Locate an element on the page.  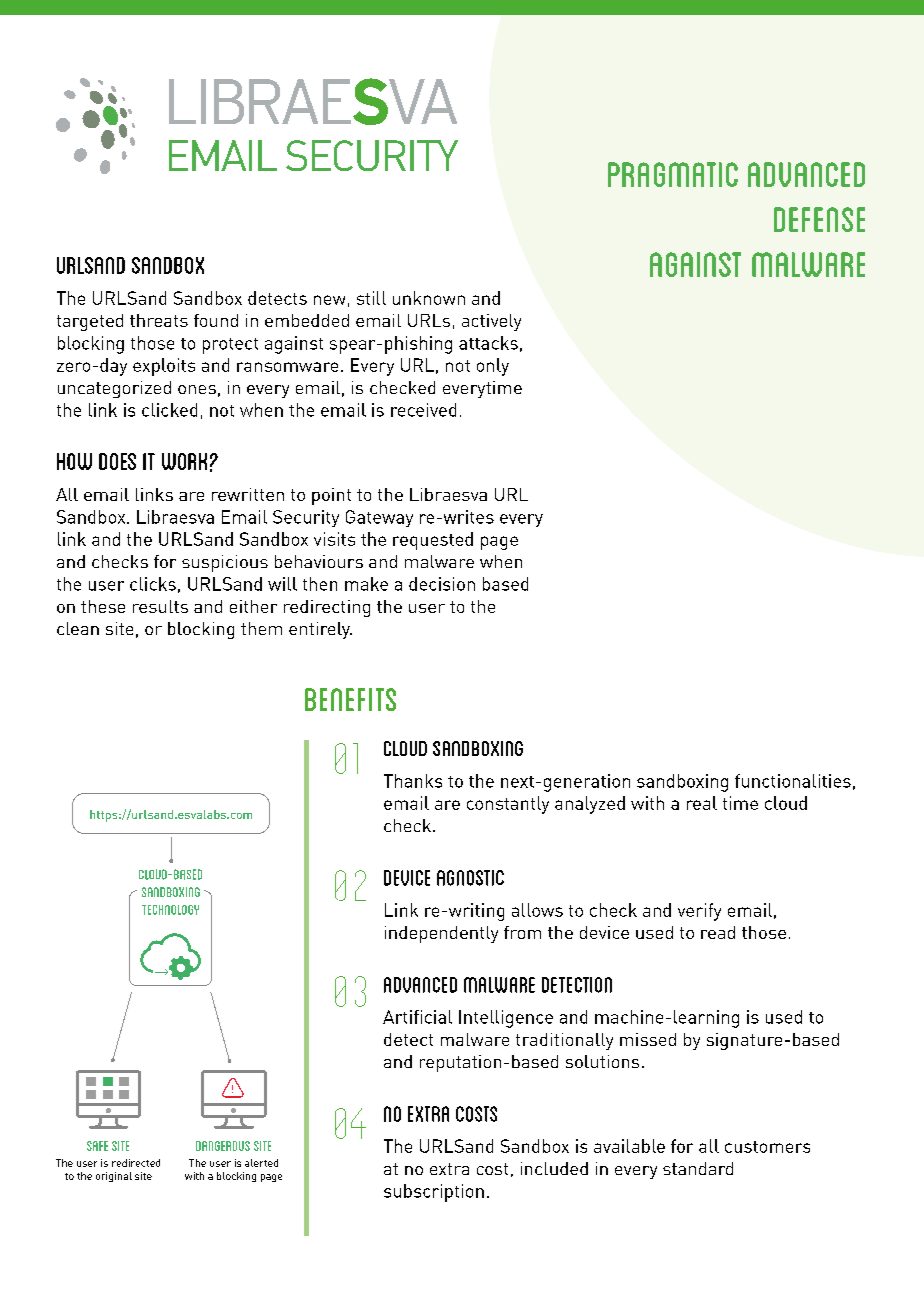
unknown is located at coordinates (429, 298).
